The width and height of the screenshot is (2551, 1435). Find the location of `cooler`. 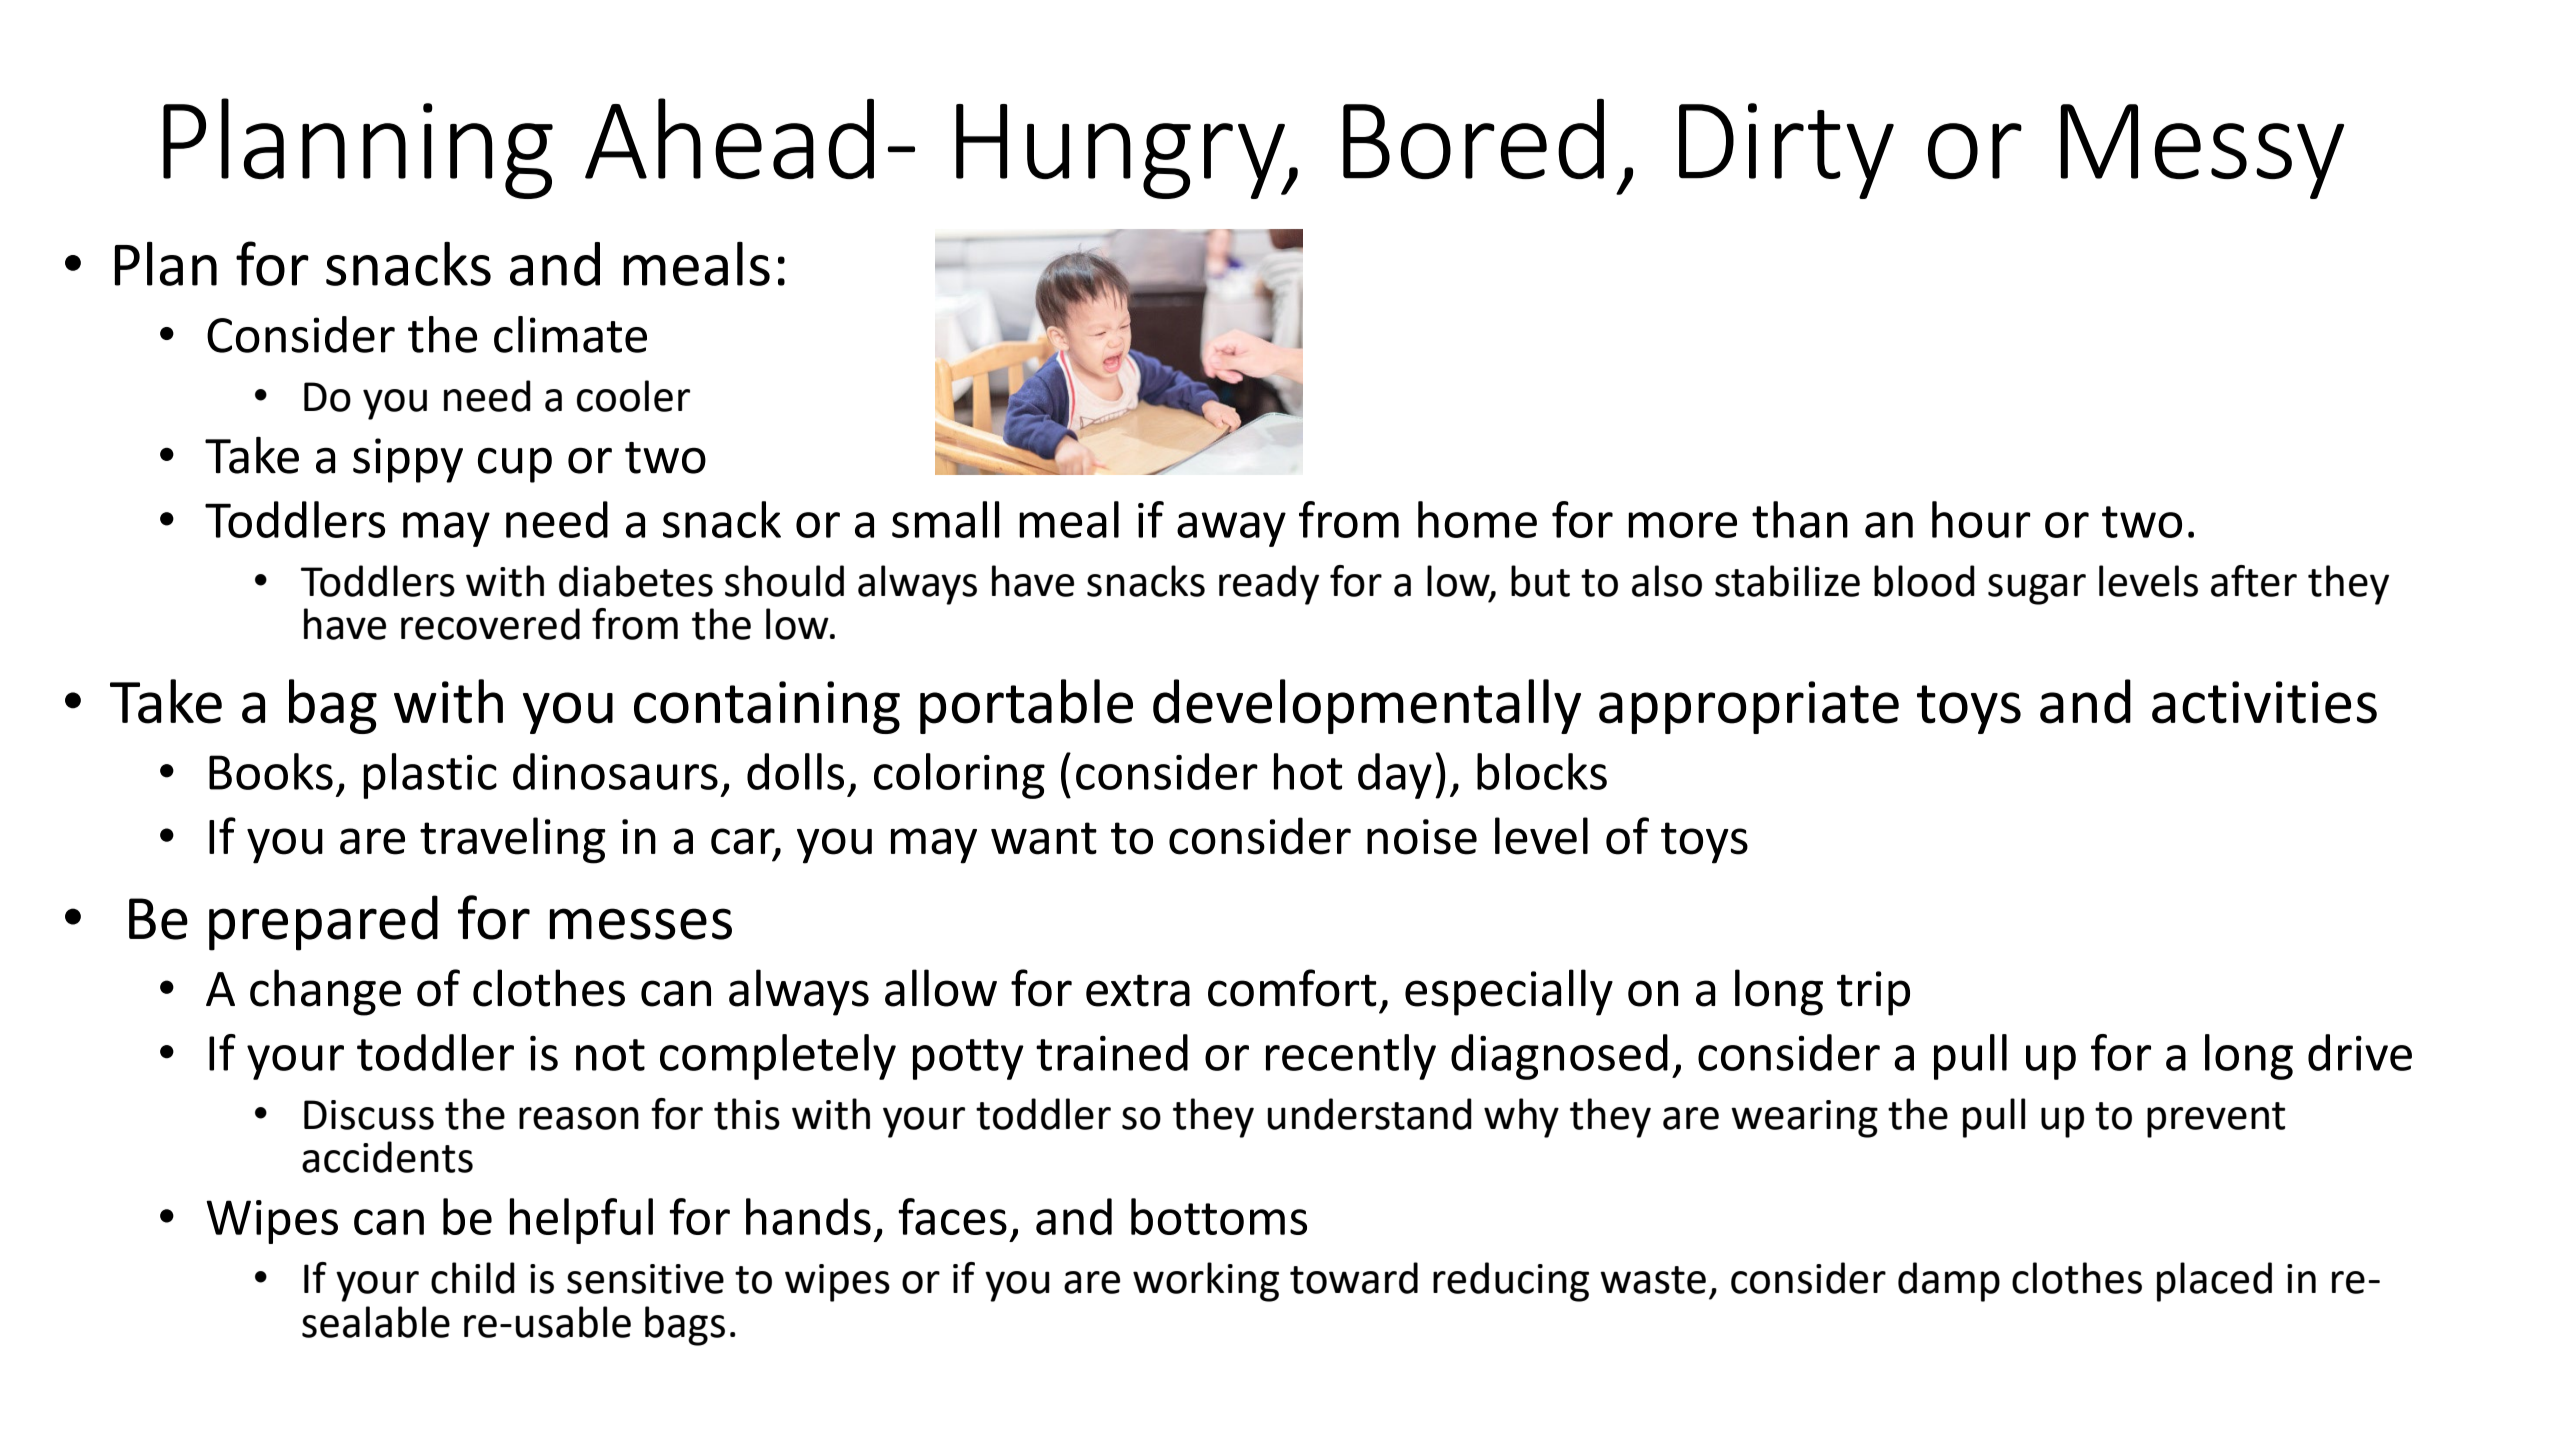

cooler is located at coordinates (633, 396).
